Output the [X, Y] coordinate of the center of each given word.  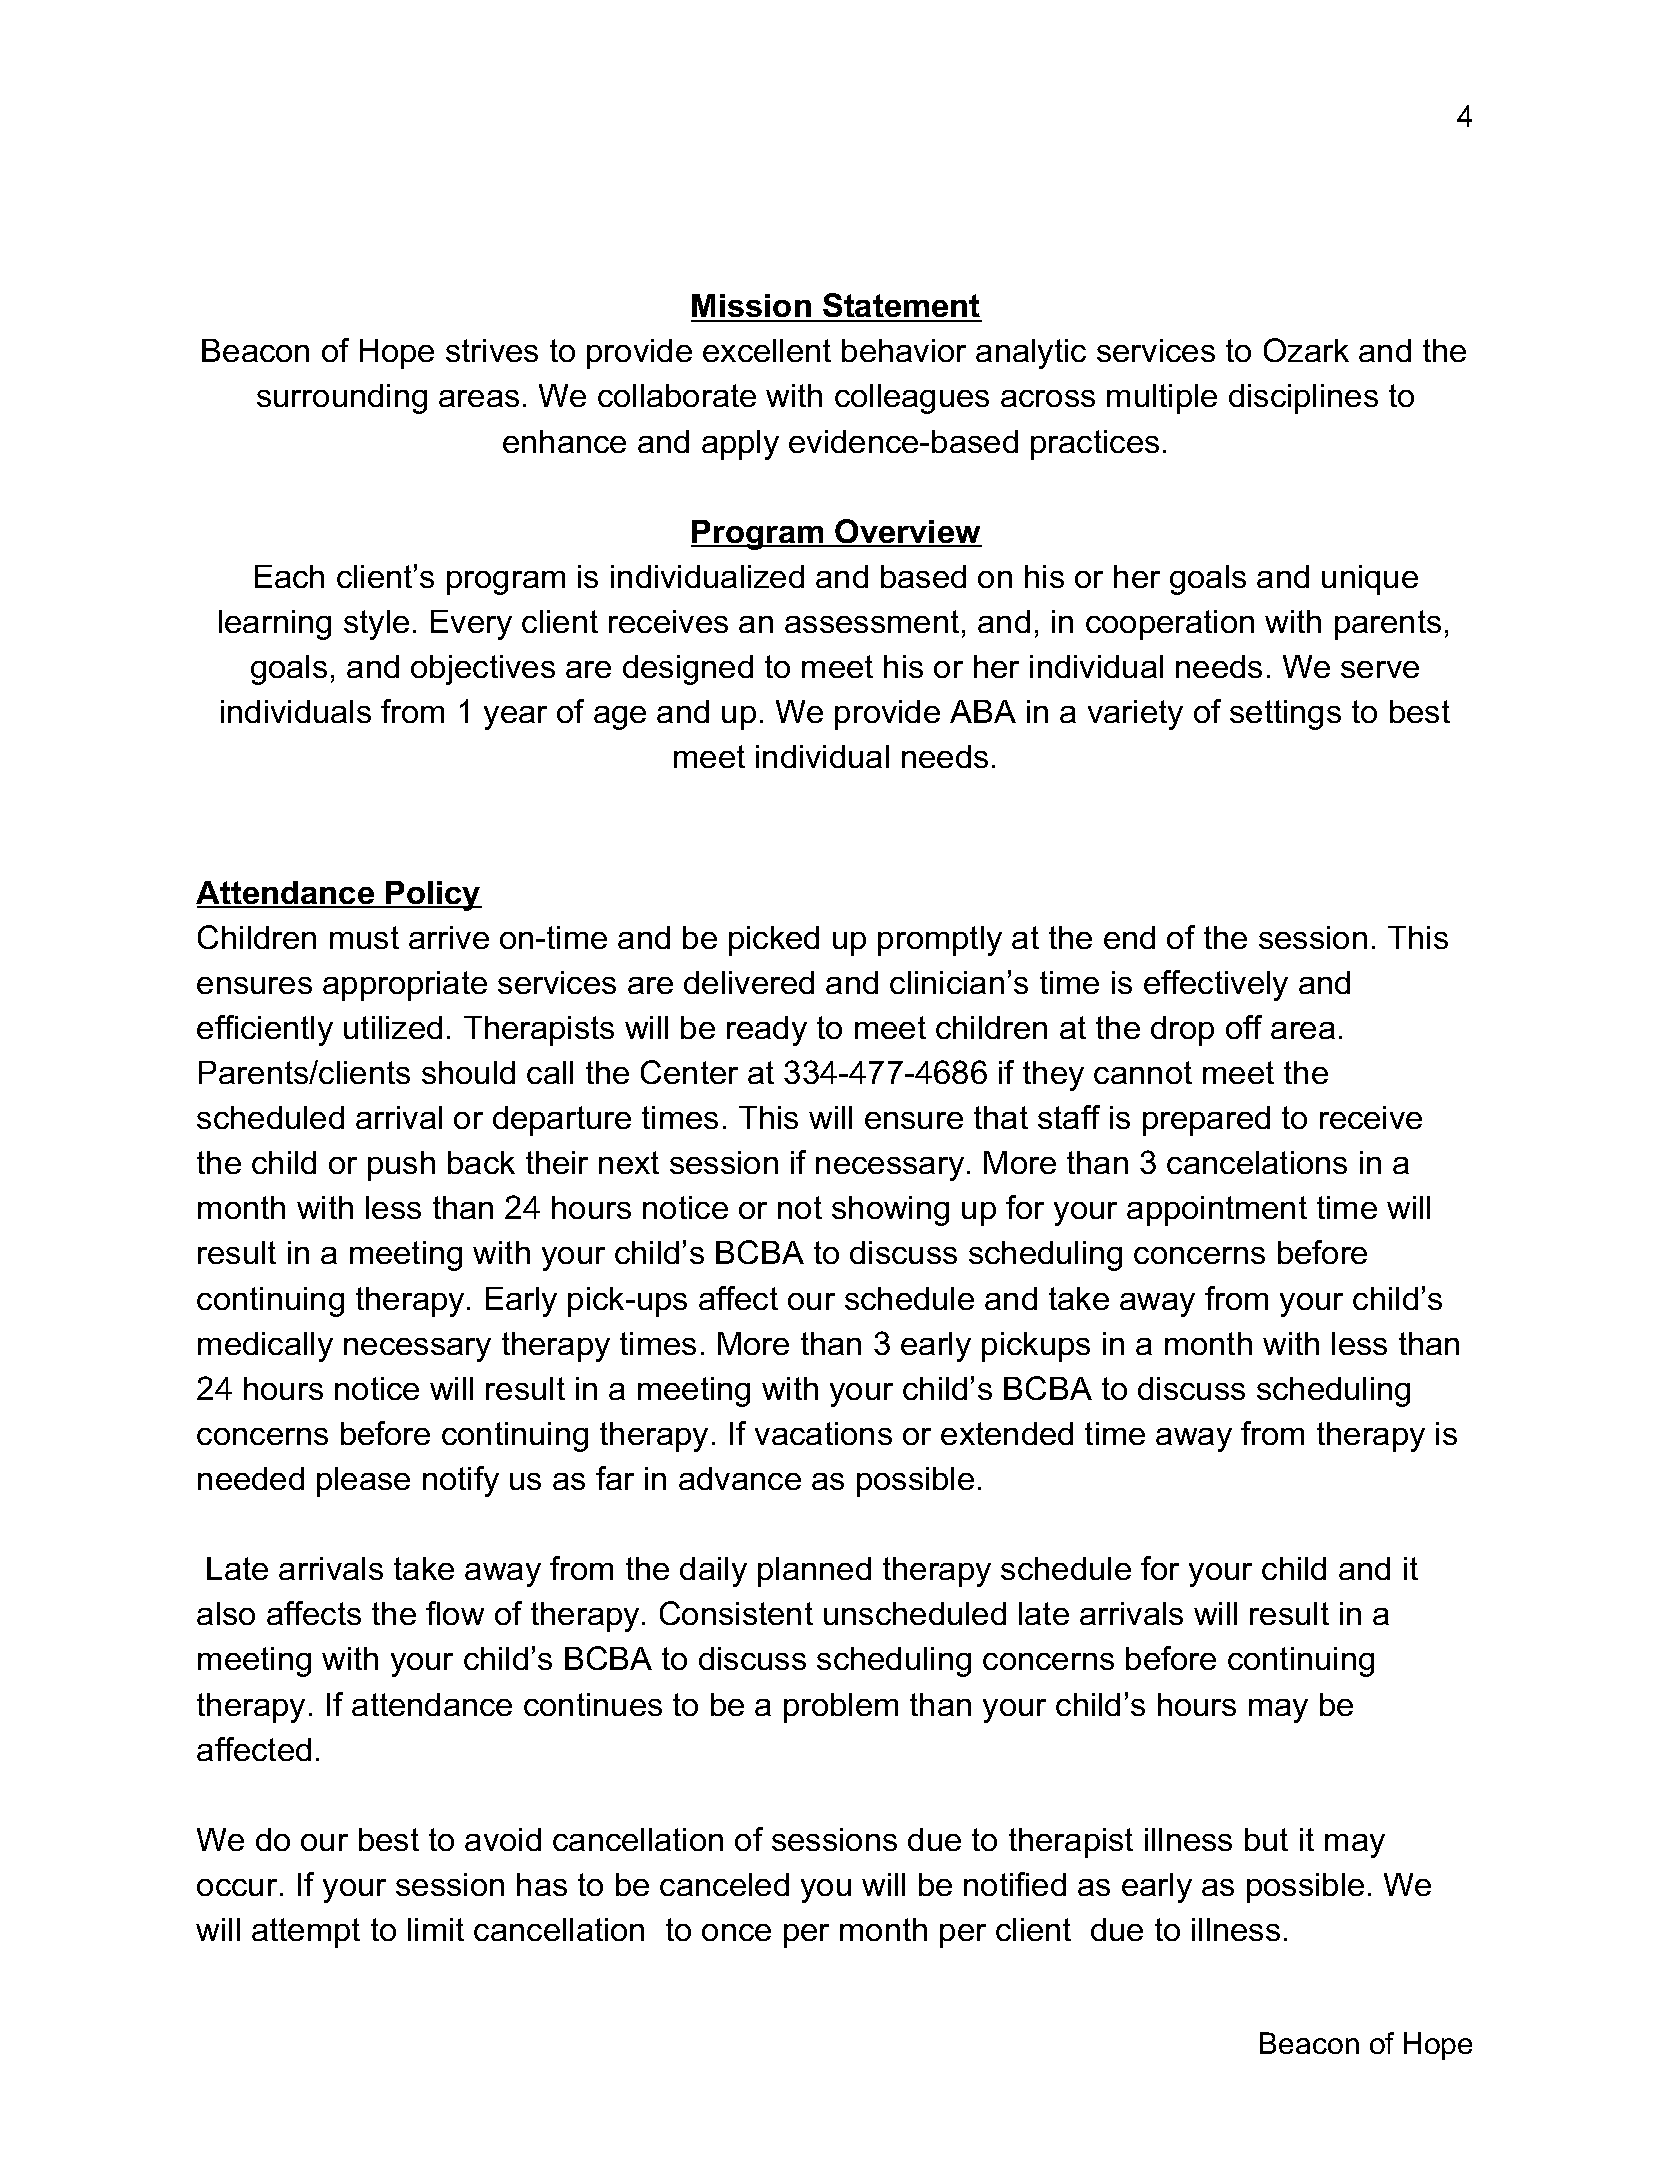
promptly [940, 941]
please [363, 1482]
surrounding [342, 399]
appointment [1217, 1211]
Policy [433, 896]
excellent [767, 350]
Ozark [1306, 350]
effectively [1216, 985]
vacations [823, 1433]
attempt [306, 1933]
